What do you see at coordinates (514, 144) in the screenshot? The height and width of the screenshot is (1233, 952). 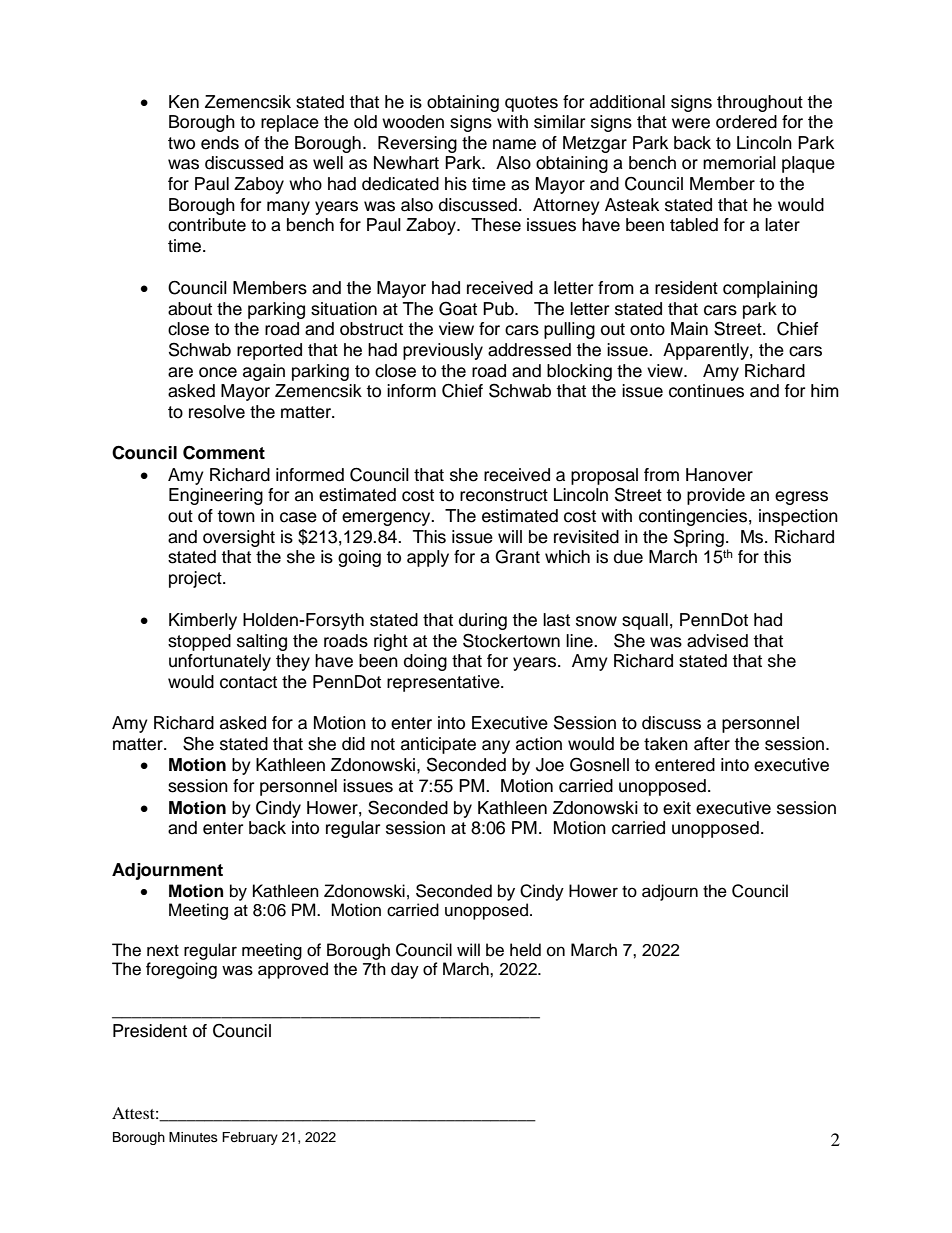 I see `name` at bounding box center [514, 144].
